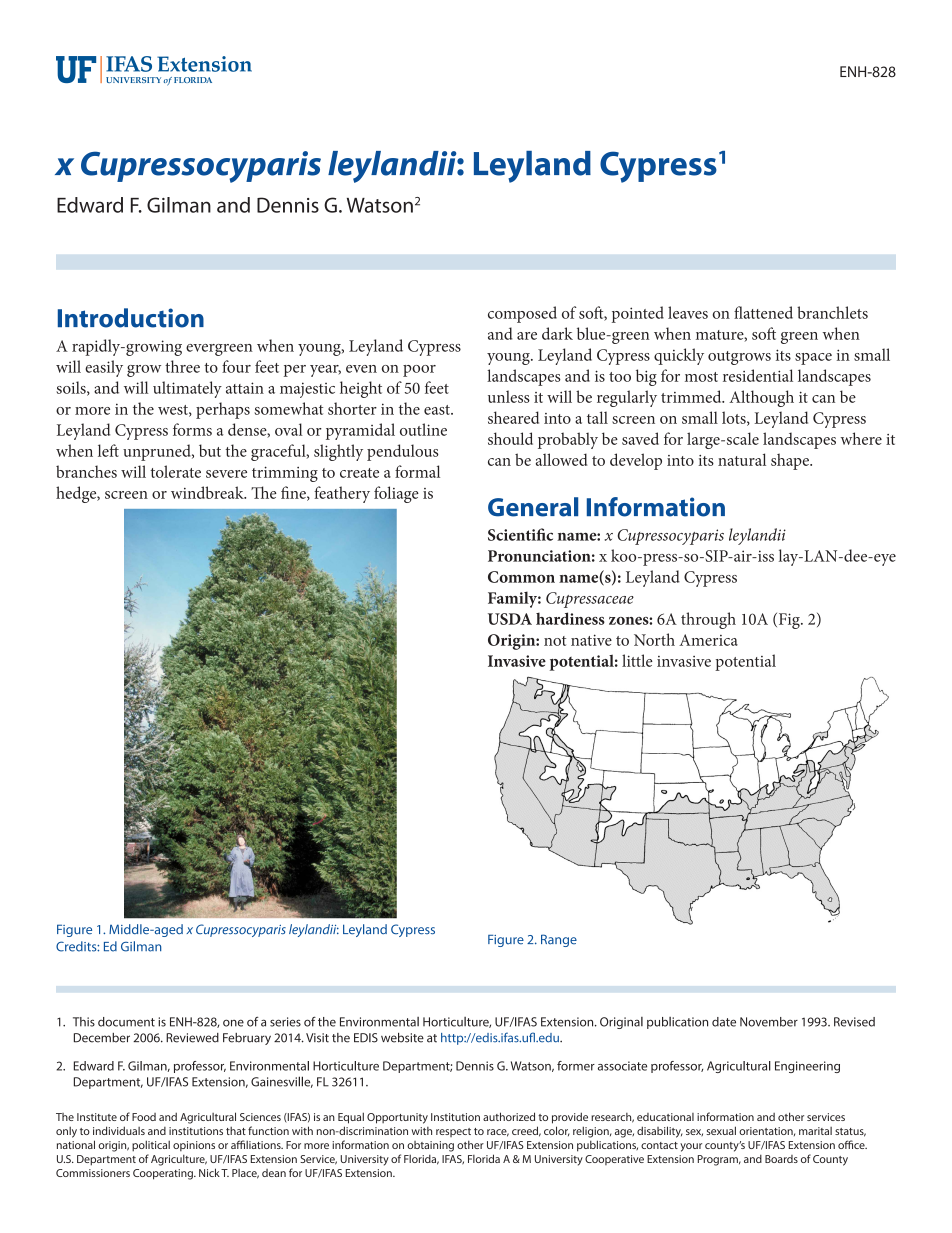  What do you see at coordinates (208, 492) in the screenshot?
I see `windbreak` at bounding box center [208, 492].
